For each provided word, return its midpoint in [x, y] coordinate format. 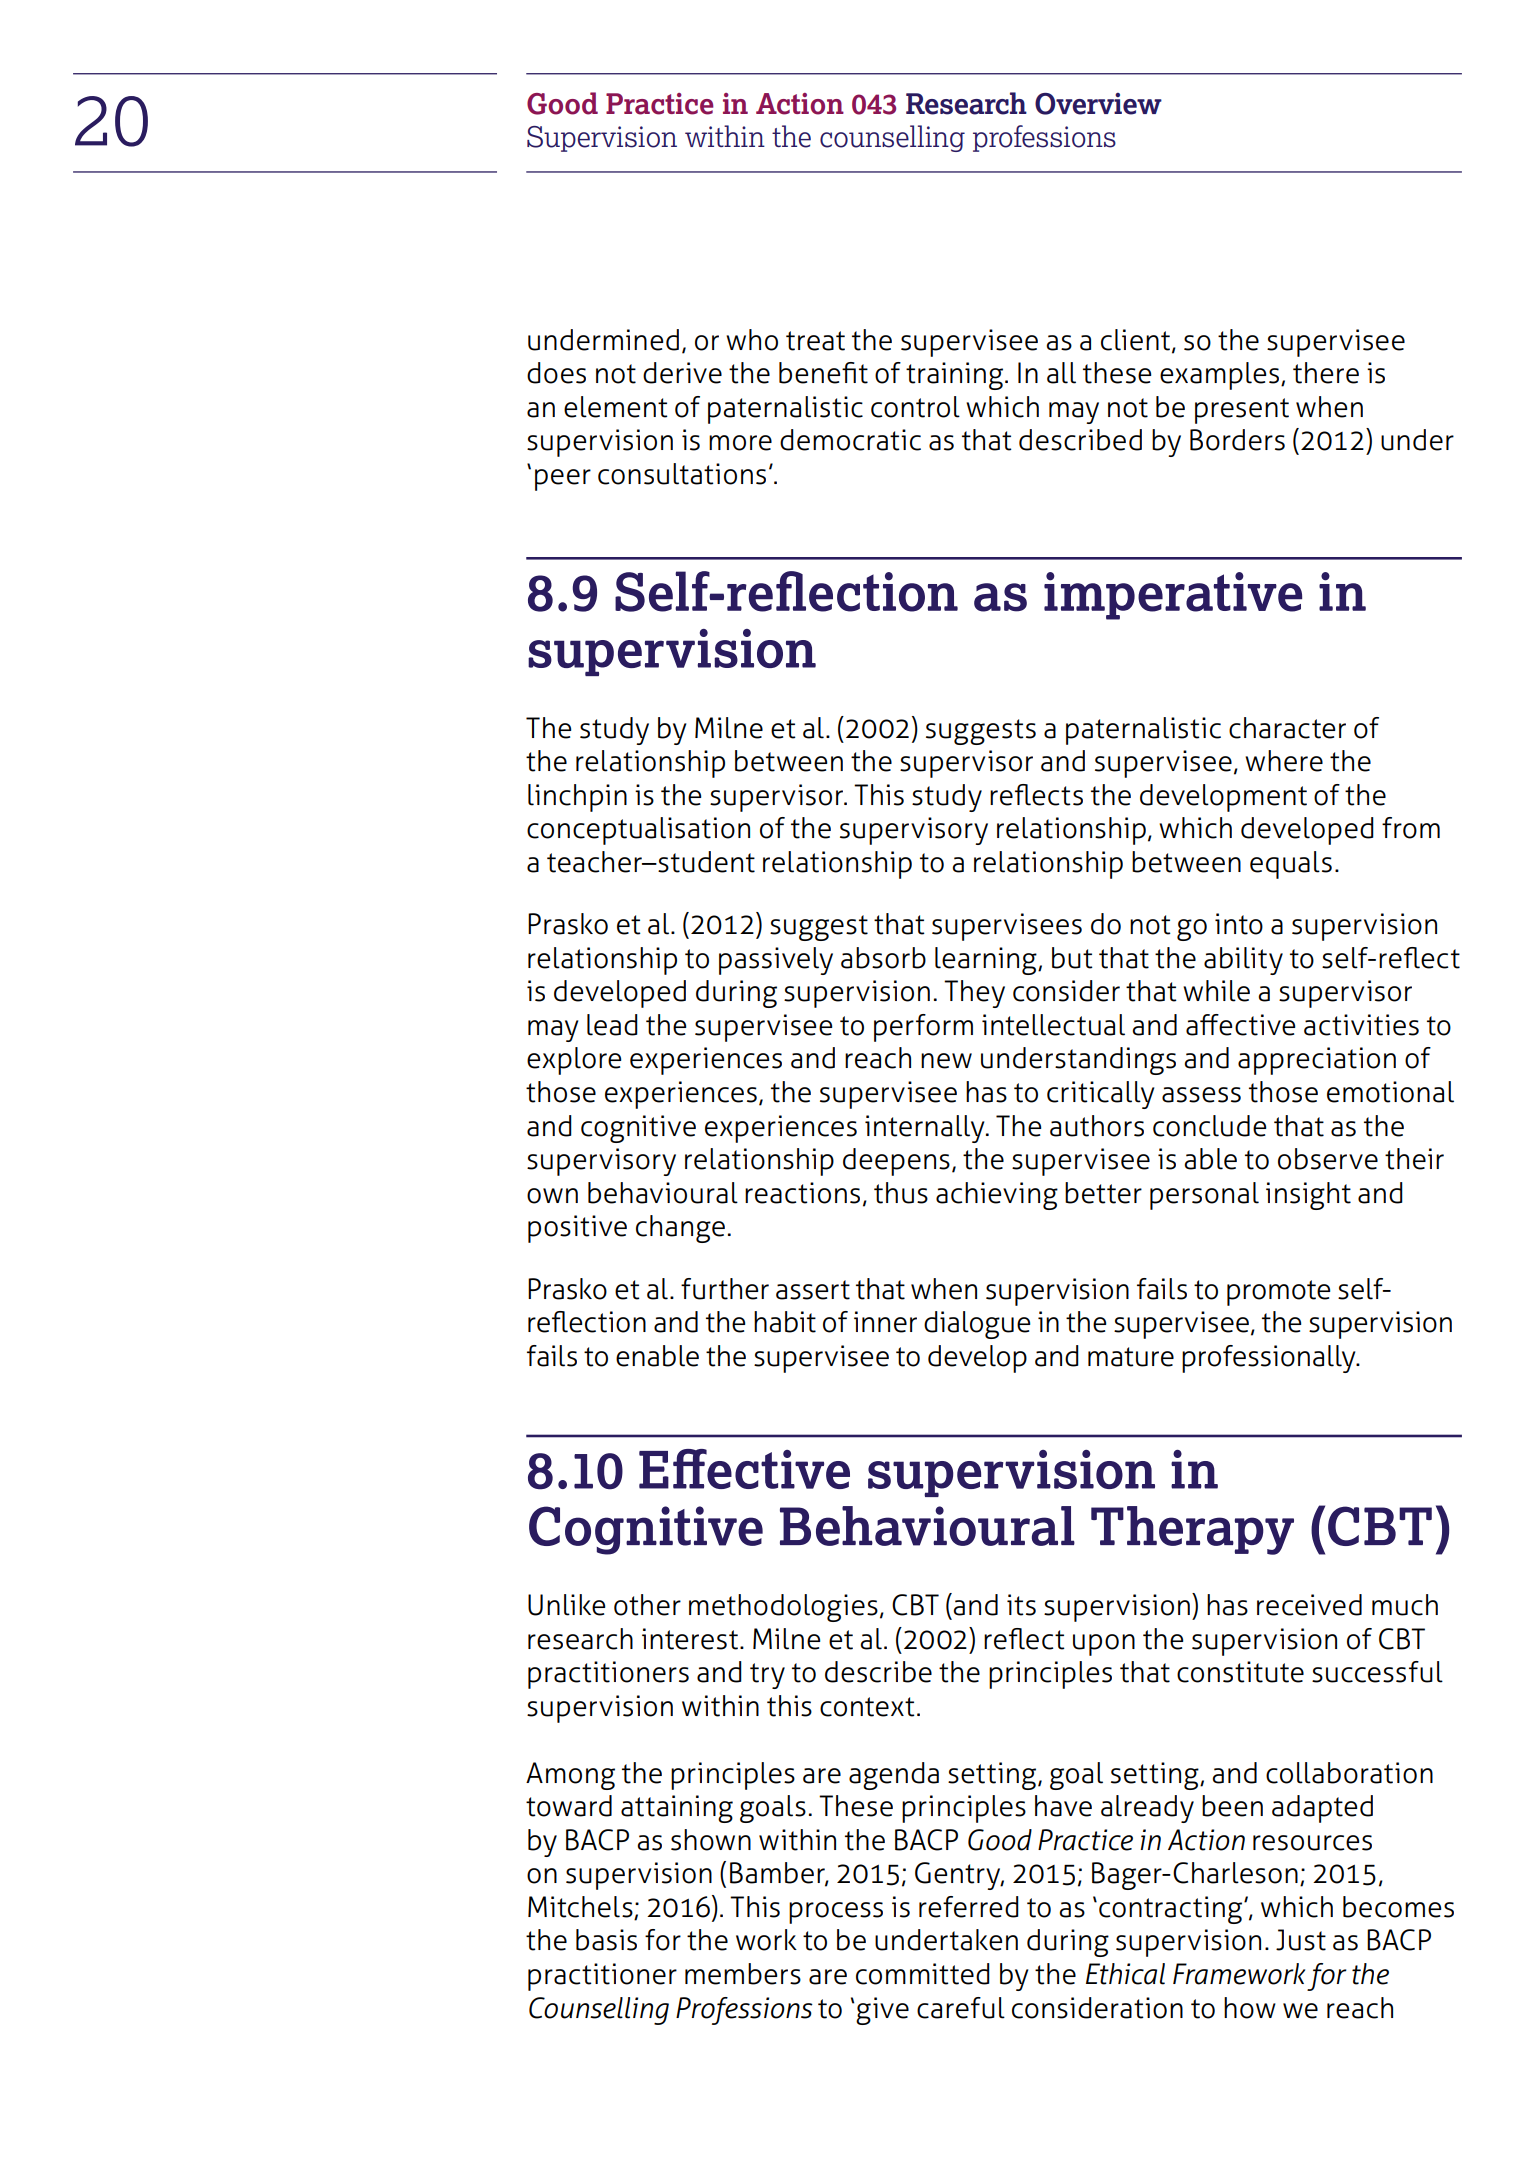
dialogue [977, 1325]
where [1284, 761]
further [725, 1289]
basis [606, 1940]
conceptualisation [638, 831]
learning [987, 961]
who [752, 340]
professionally [1270, 1359]
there [1326, 373]
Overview [1098, 104]
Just [1301, 1940]
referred [969, 1907]
